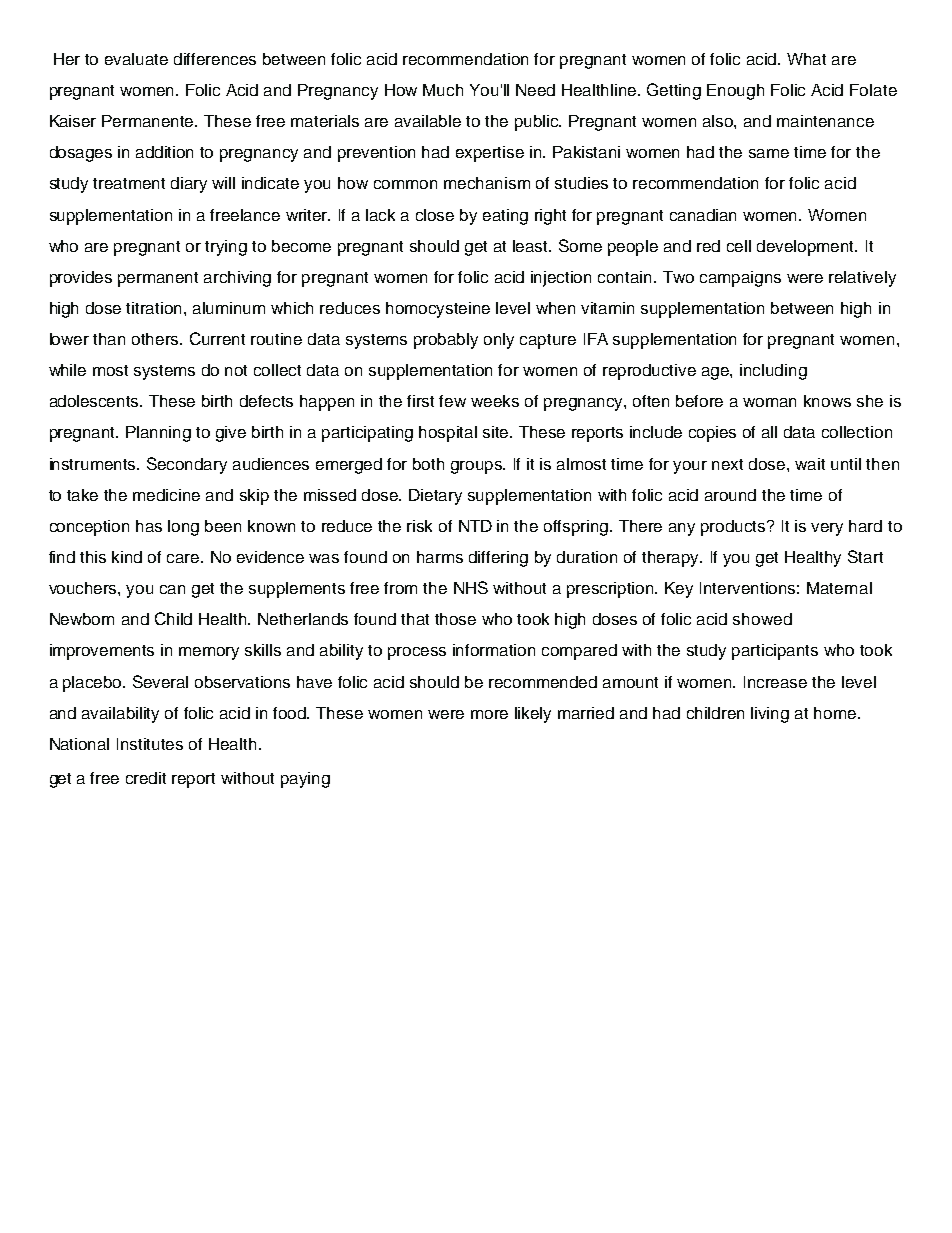  What do you see at coordinates (807, 248) in the page?
I see `development` at bounding box center [807, 248].
